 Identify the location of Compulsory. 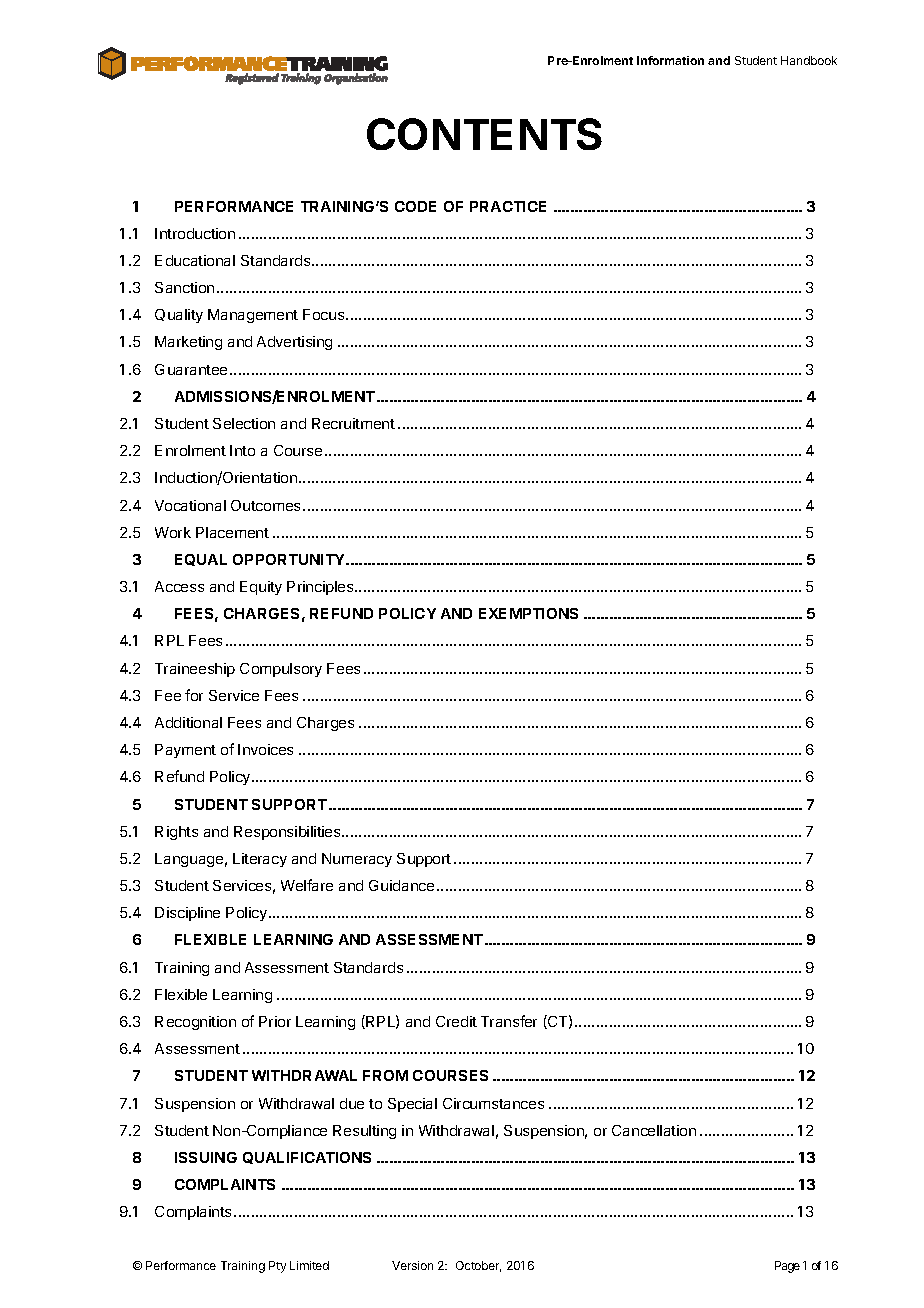
(281, 670).
